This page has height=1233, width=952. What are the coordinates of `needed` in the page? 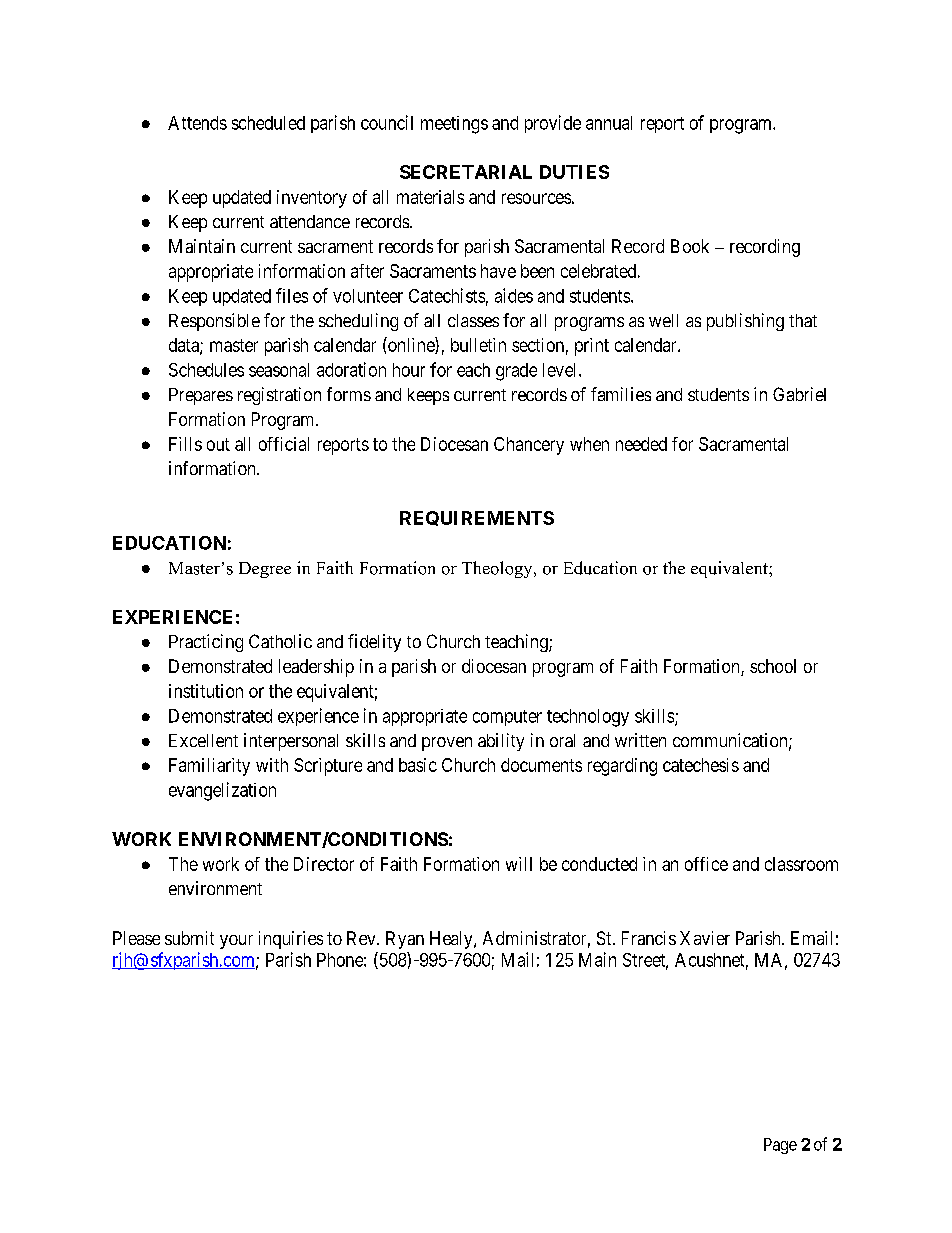 It's located at (641, 444).
